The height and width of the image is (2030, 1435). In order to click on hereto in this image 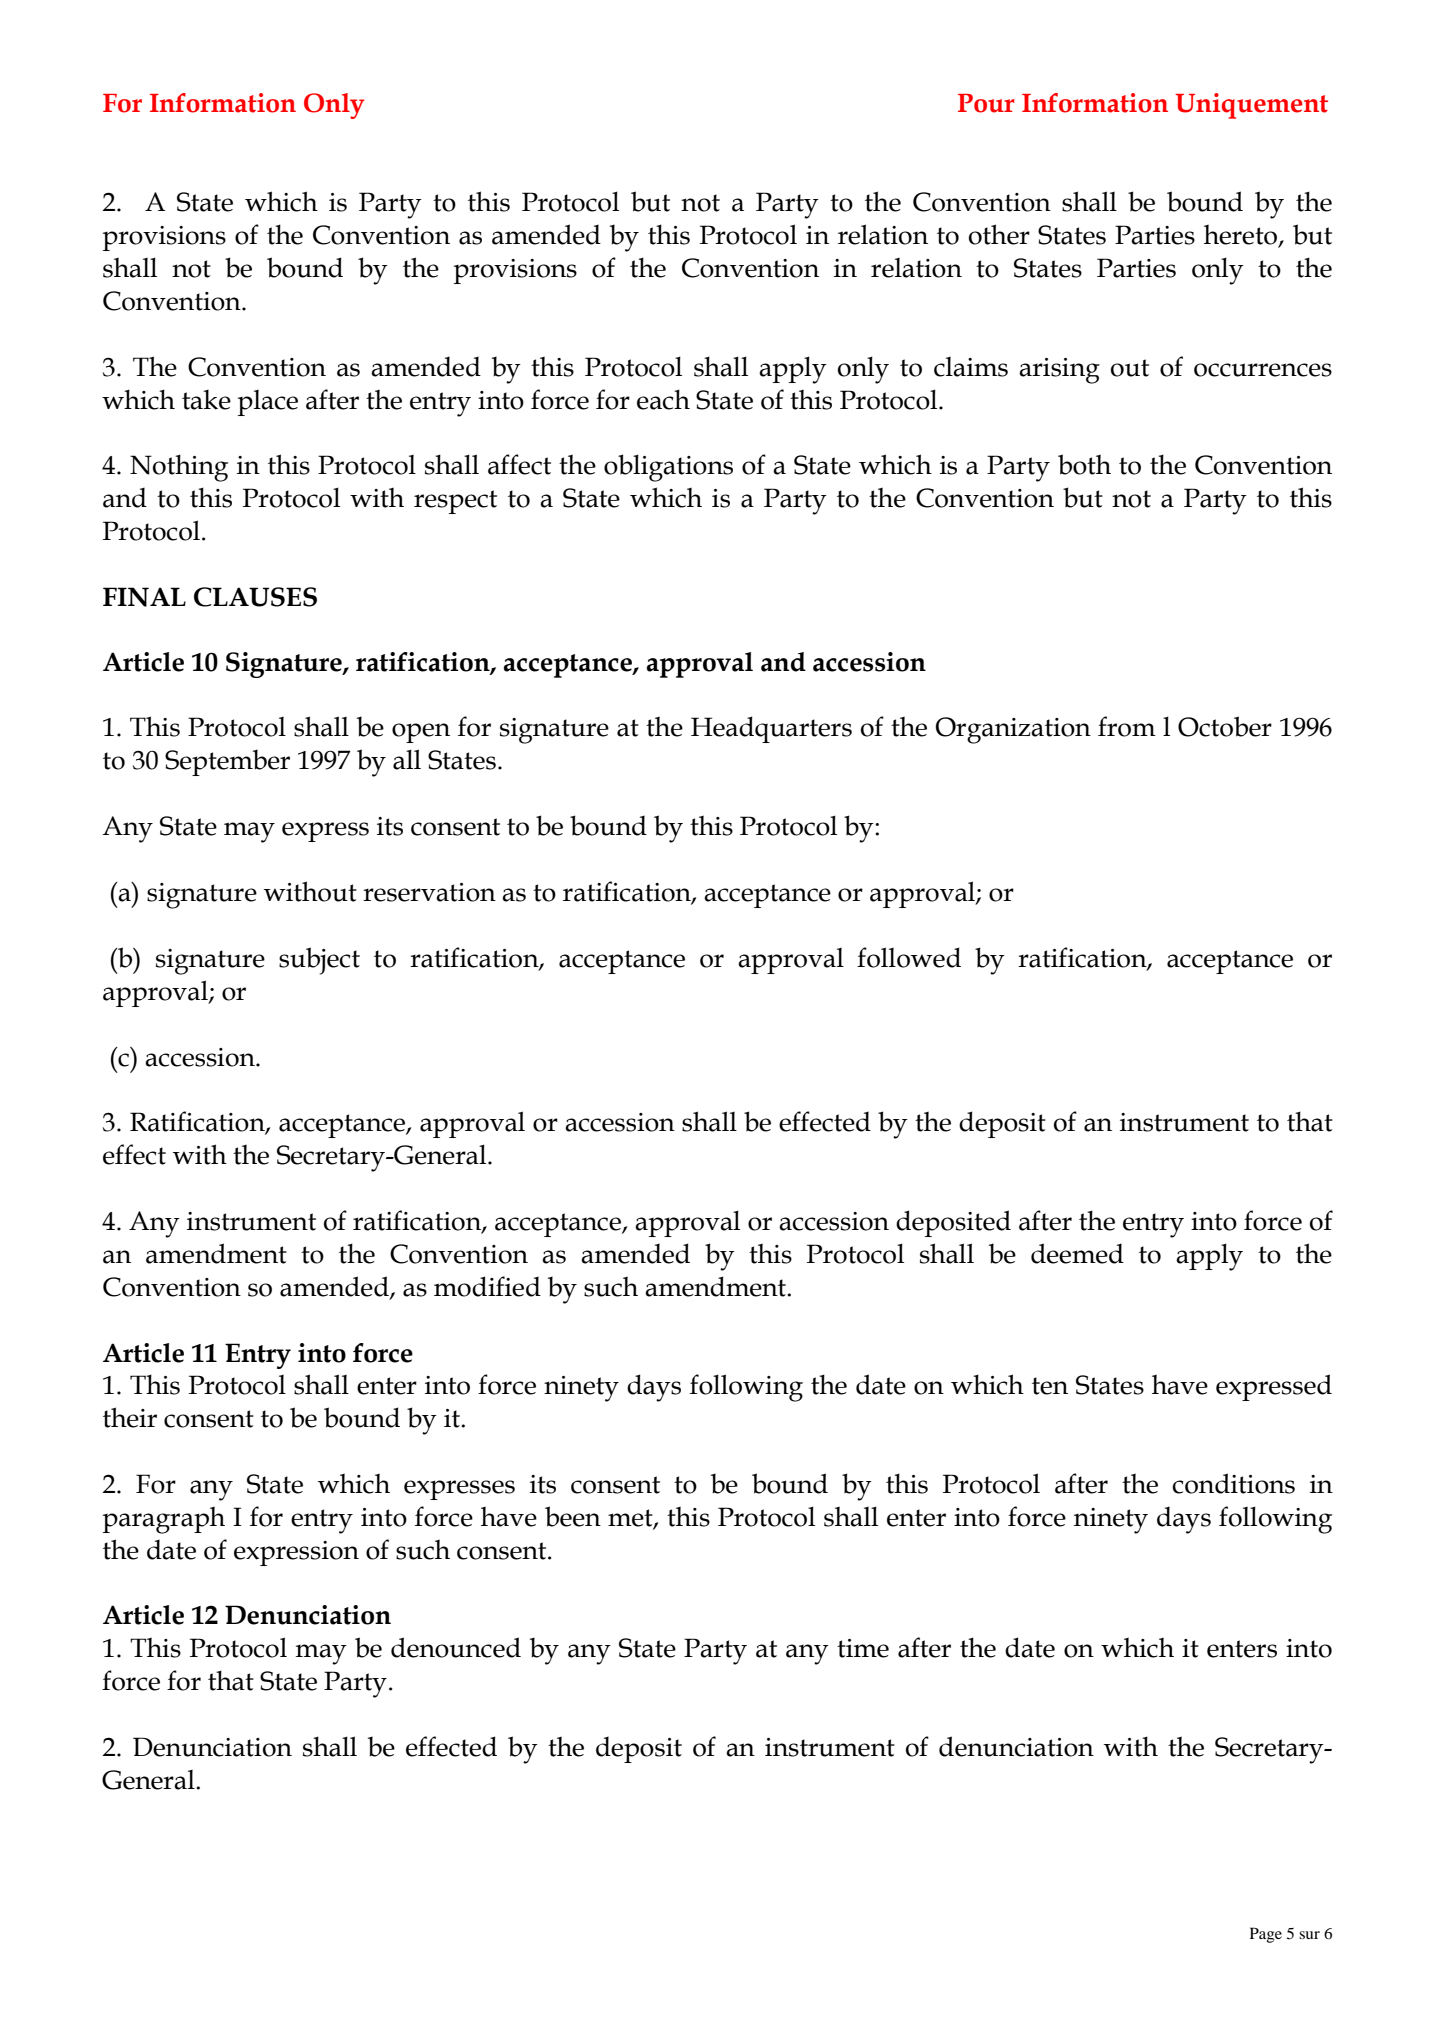, I will do `click(1242, 235)`.
